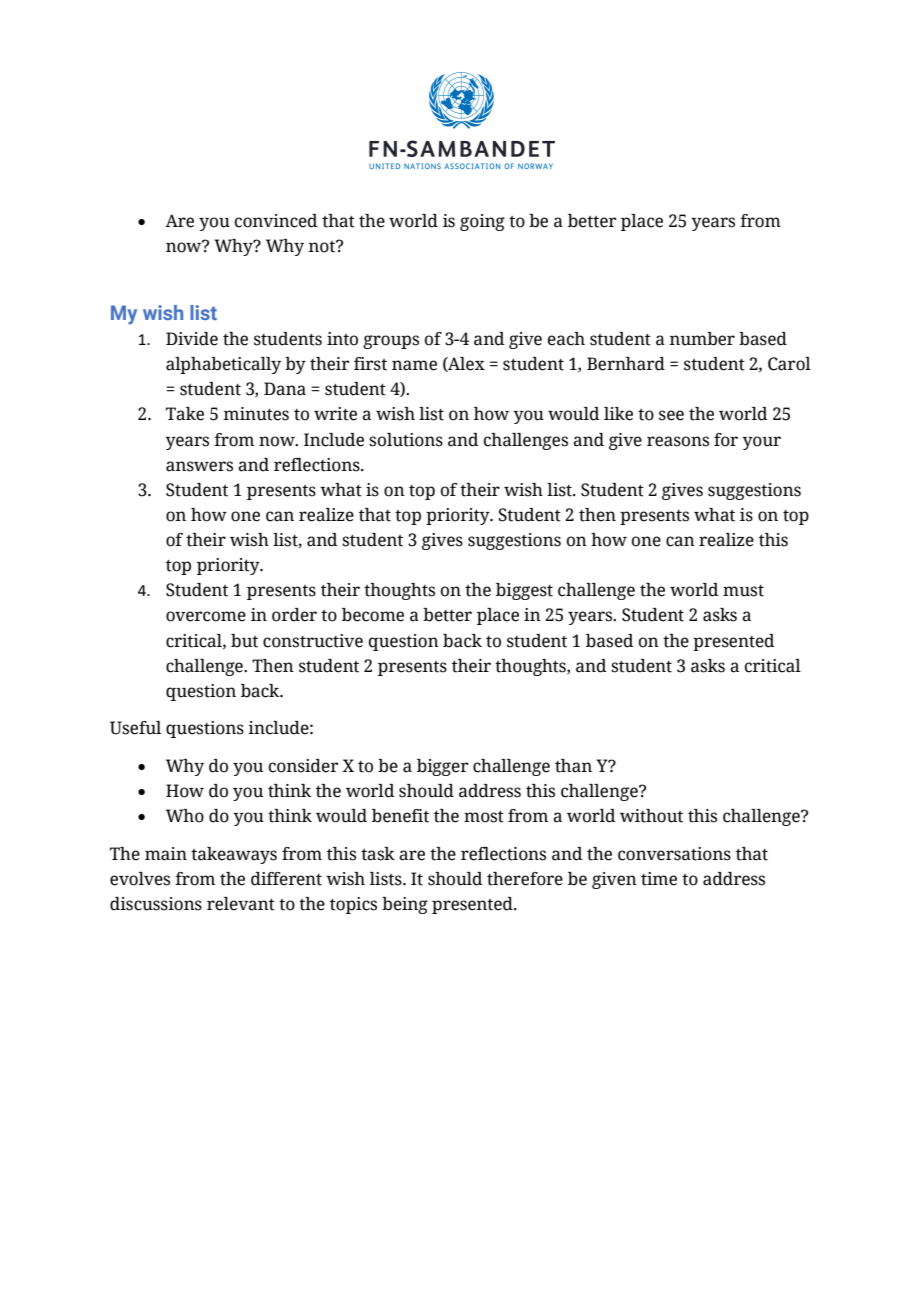  I want to click on convinced, so click(276, 221).
